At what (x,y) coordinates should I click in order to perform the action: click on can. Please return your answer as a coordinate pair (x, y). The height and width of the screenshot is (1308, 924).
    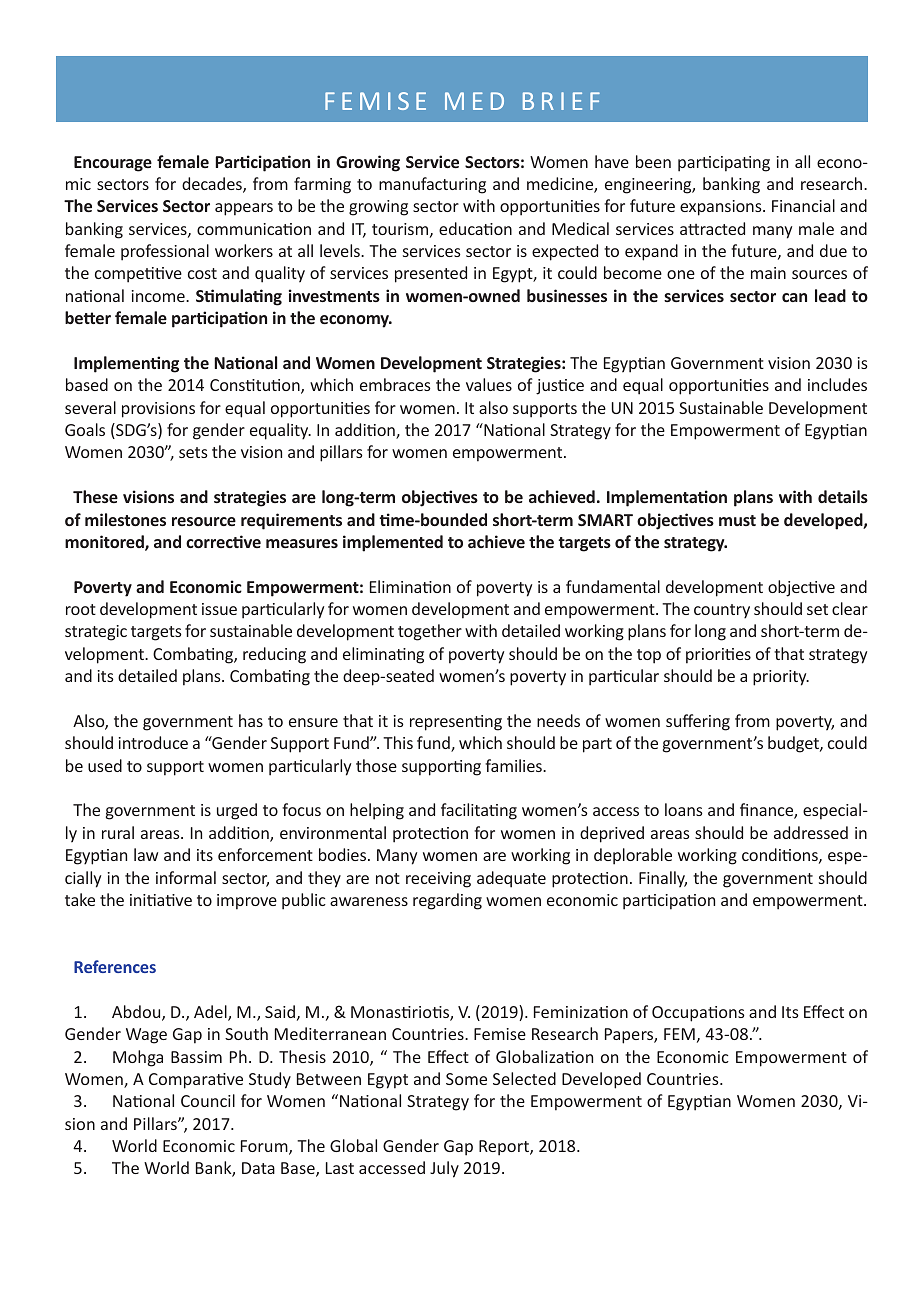
    Looking at the image, I should click on (794, 297).
